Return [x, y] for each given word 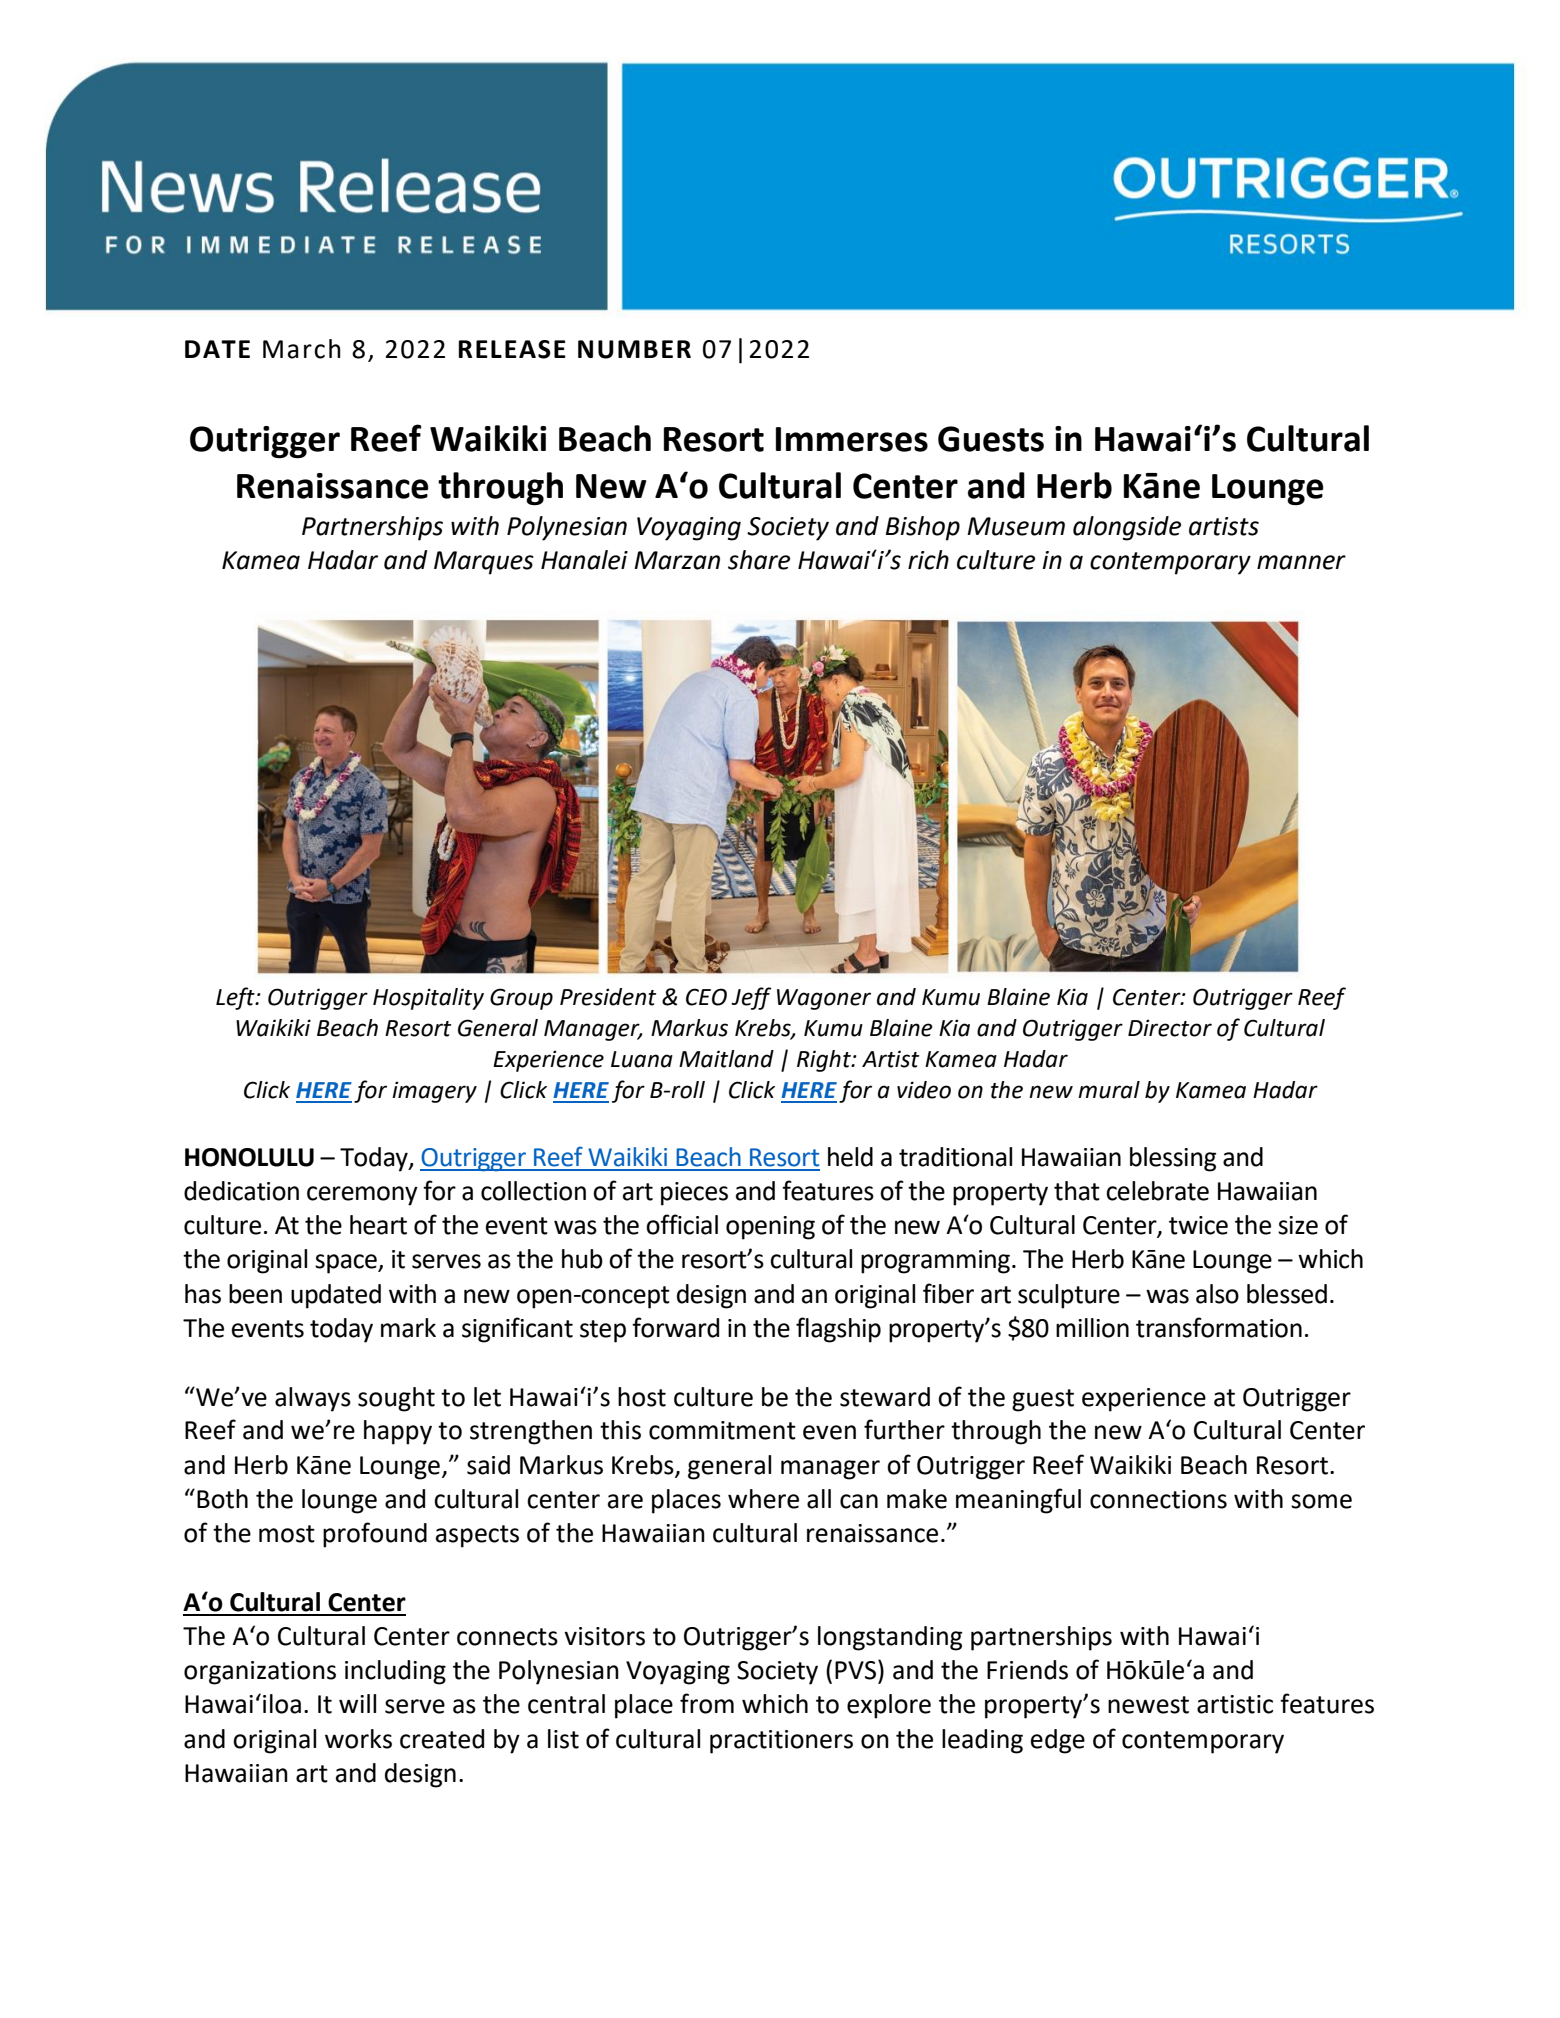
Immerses [852, 439]
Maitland [726, 1059]
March [302, 349]
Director [1170, 1028]
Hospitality [428, 999]
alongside [1127, 528]
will [357, 1703]
